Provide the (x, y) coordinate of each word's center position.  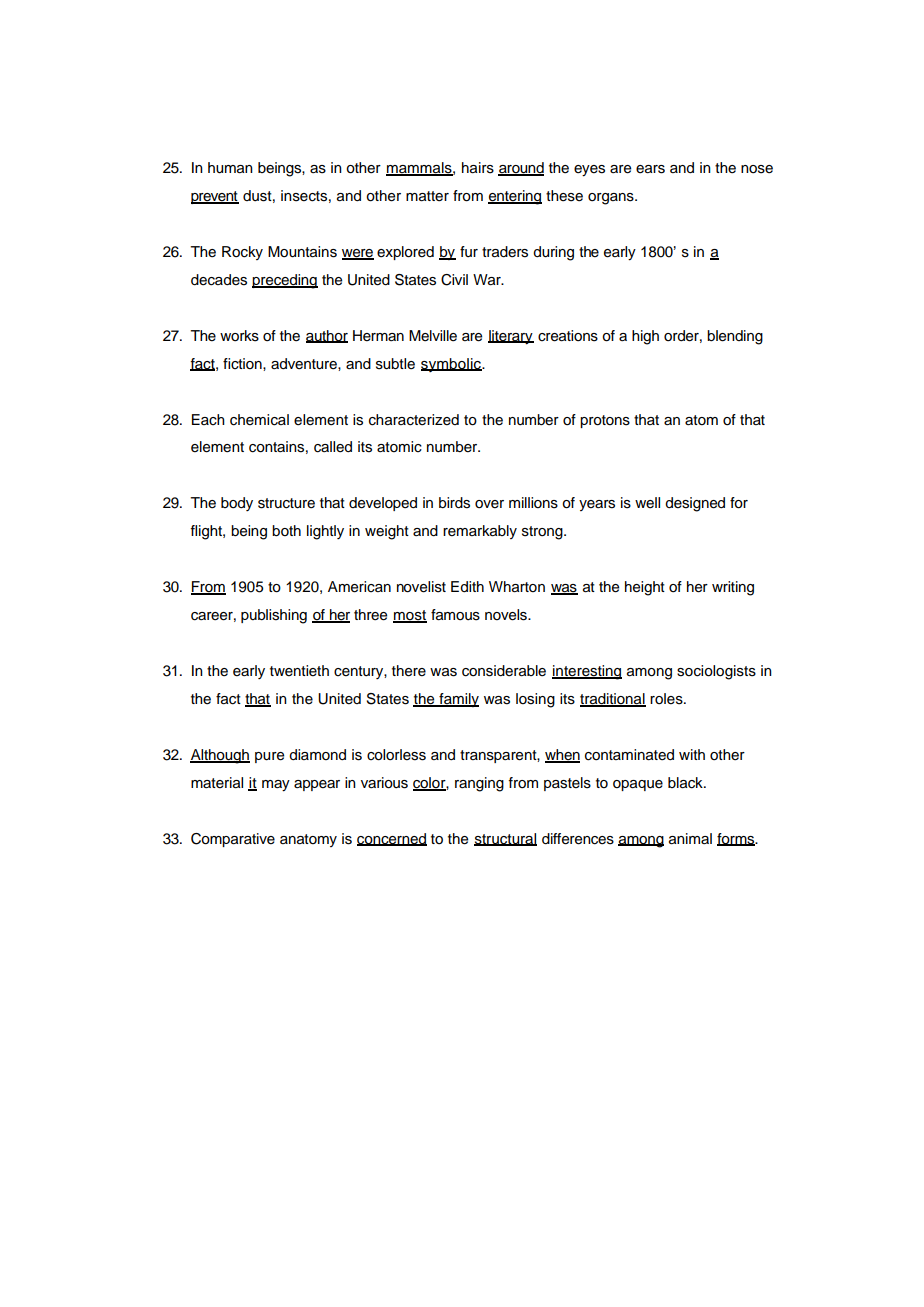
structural (505, 839)
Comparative (233, 840)
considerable (504, 671)
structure (286, 503)
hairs (478, 168)
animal (690, 839)
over (489, 504)
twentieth (299, 671)
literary (511, 337)
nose (757, 169)
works (239, 336)
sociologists (716, 672)
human (230, 168)
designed (695, 504)
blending (735, 337)
